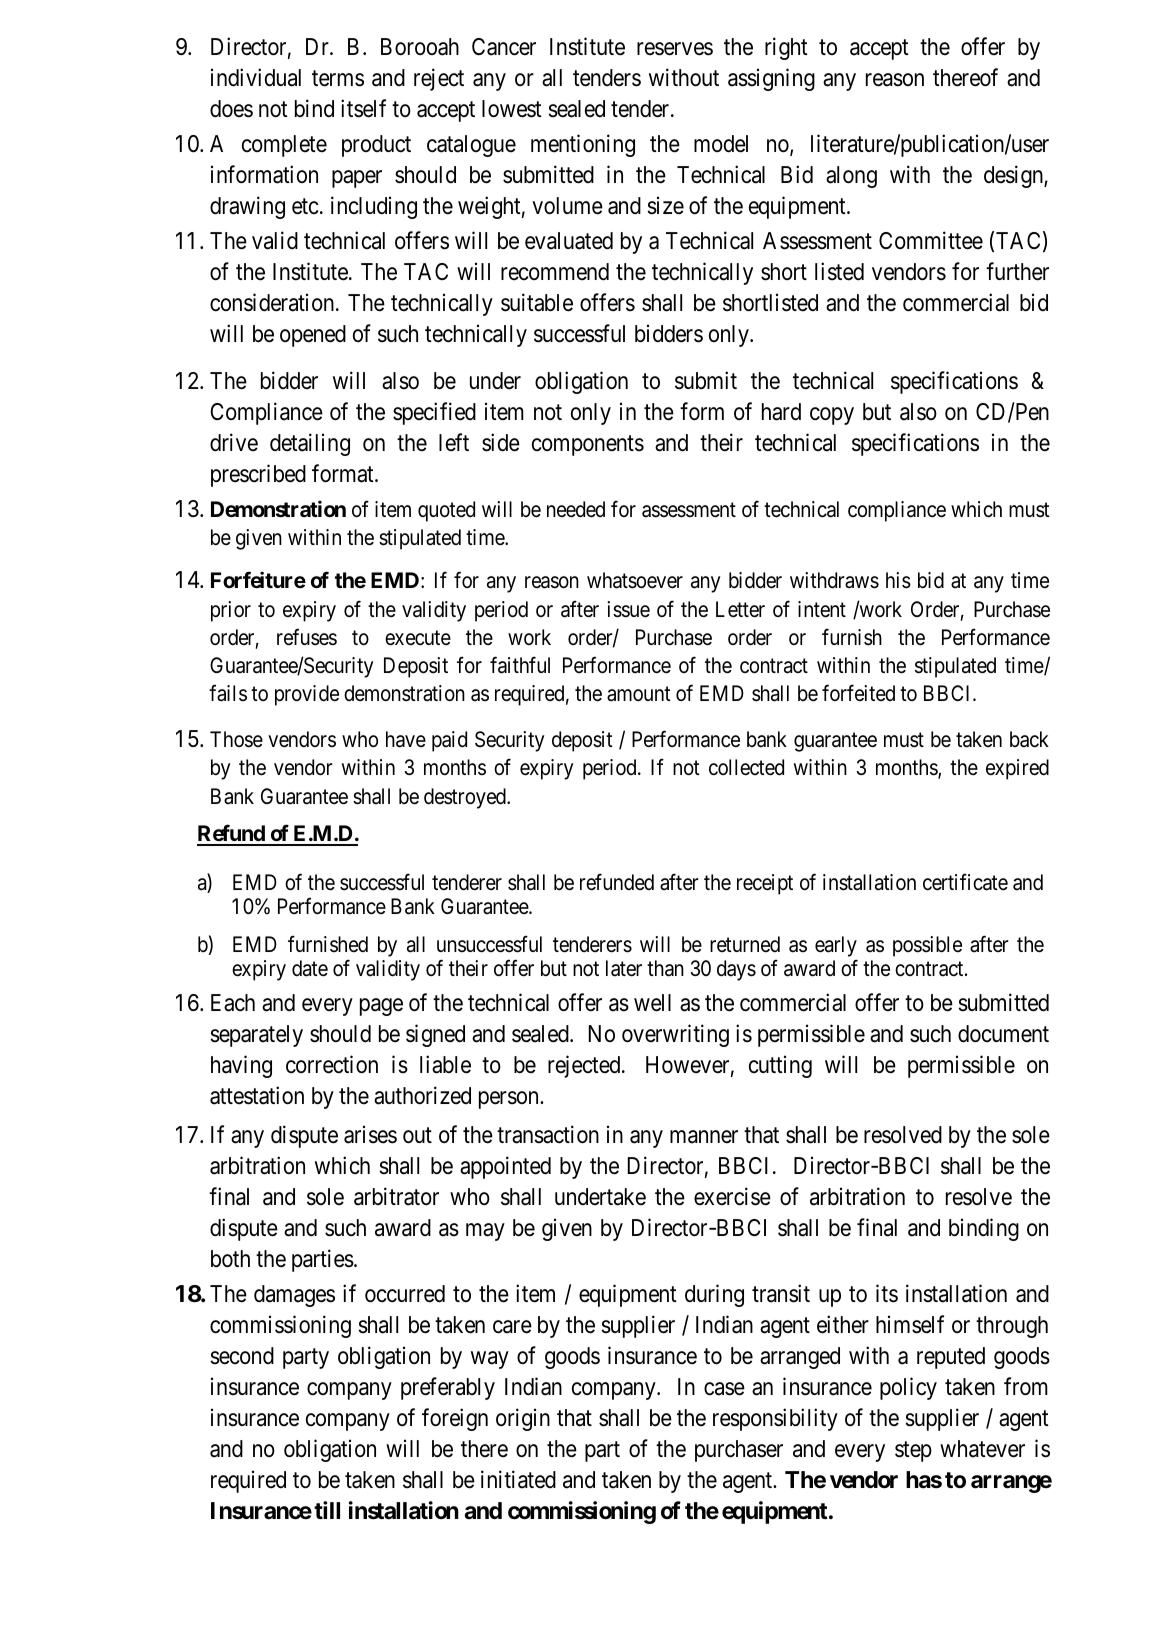  I want to click on till, so click(327, 1510).
